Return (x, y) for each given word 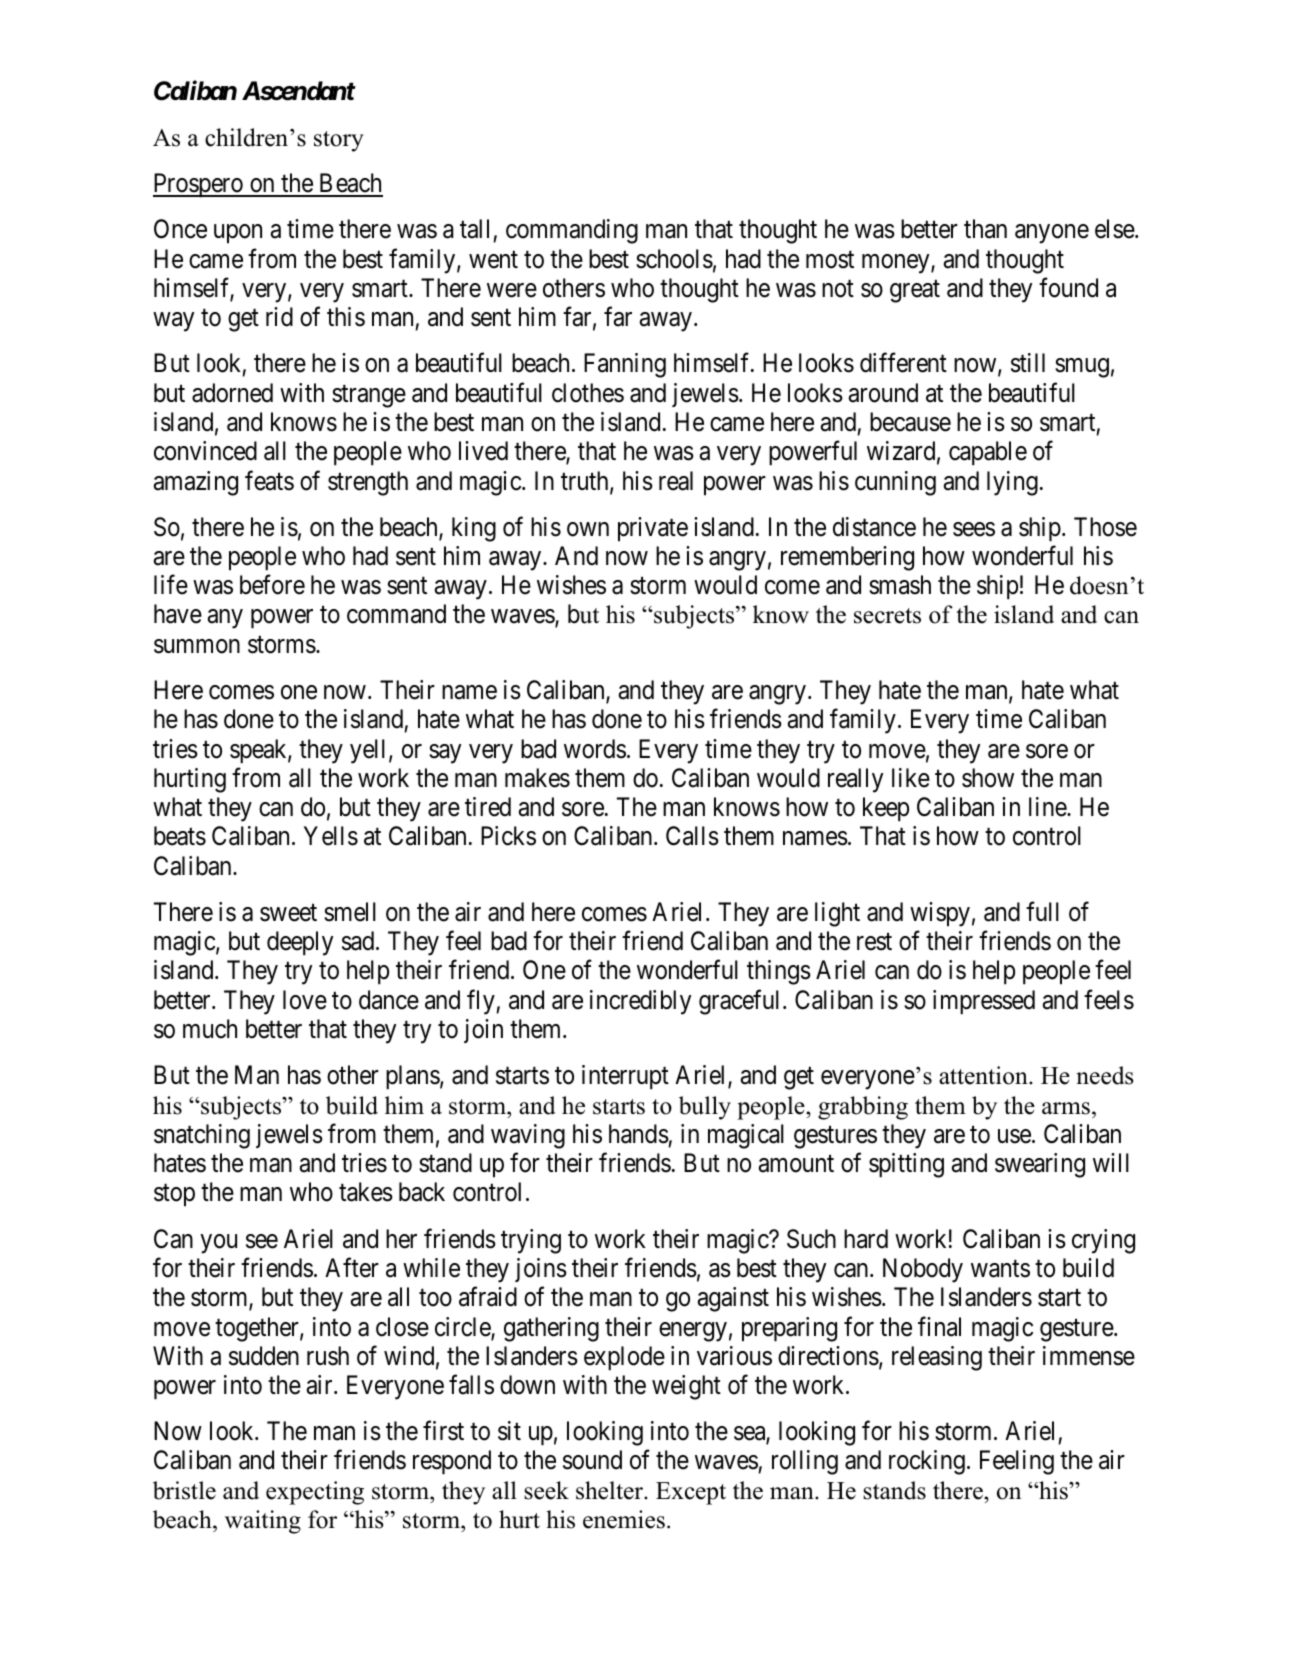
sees (974, 529)
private (653, 529)
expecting (315, 1493)
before (272, 585)
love (305, 1000)
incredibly (640, 1002)
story (339, 141)
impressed (984, 1002)
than (985, 229)
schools (674, 259)
